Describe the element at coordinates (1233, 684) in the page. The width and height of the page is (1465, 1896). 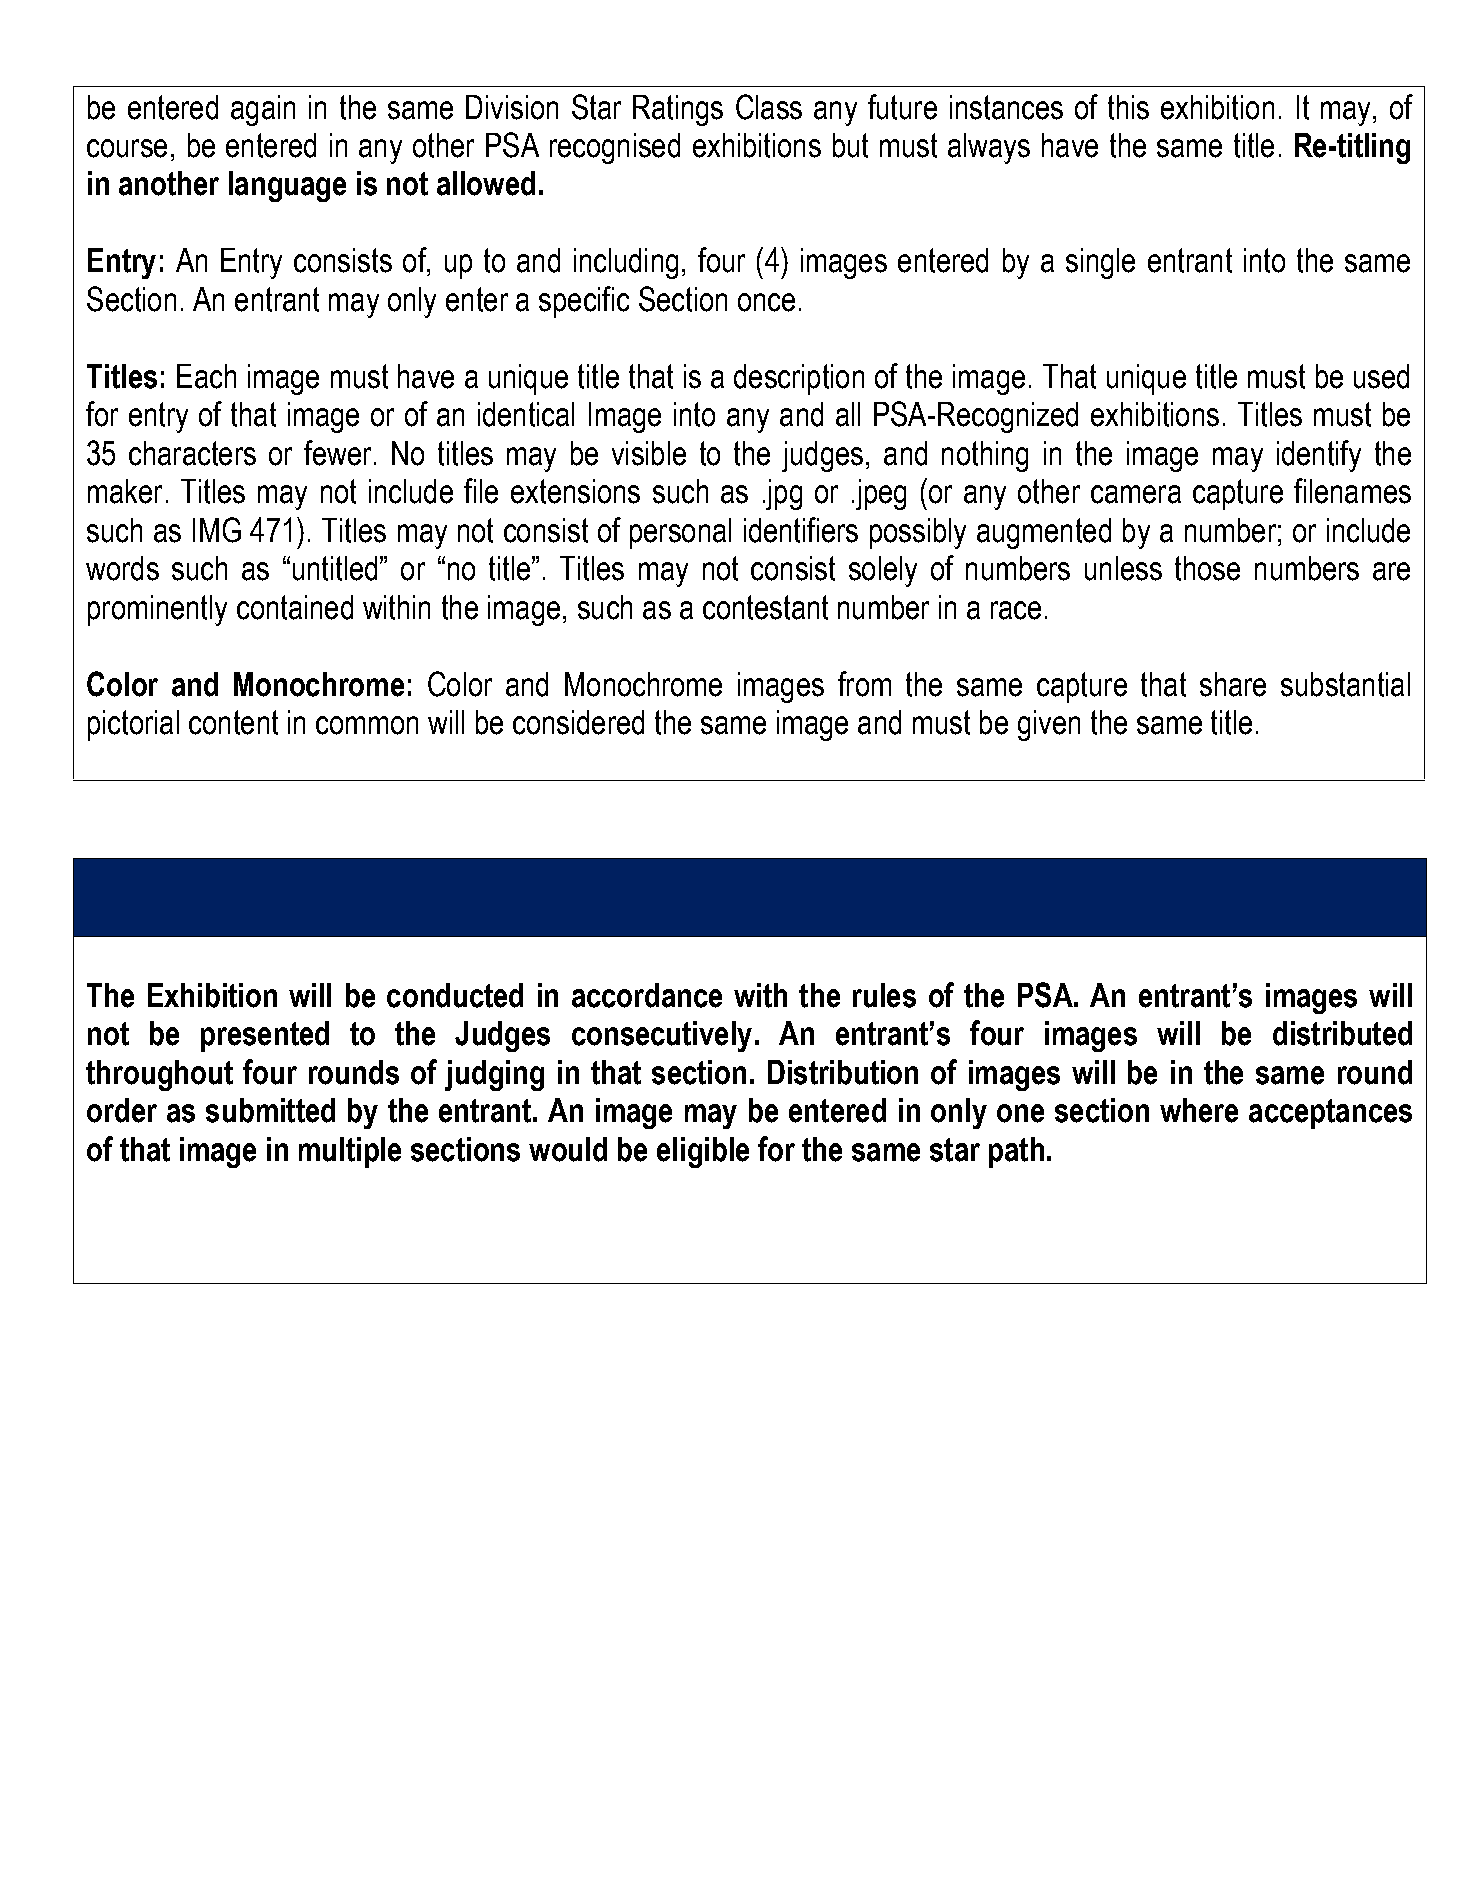
I see `share` at that location.
